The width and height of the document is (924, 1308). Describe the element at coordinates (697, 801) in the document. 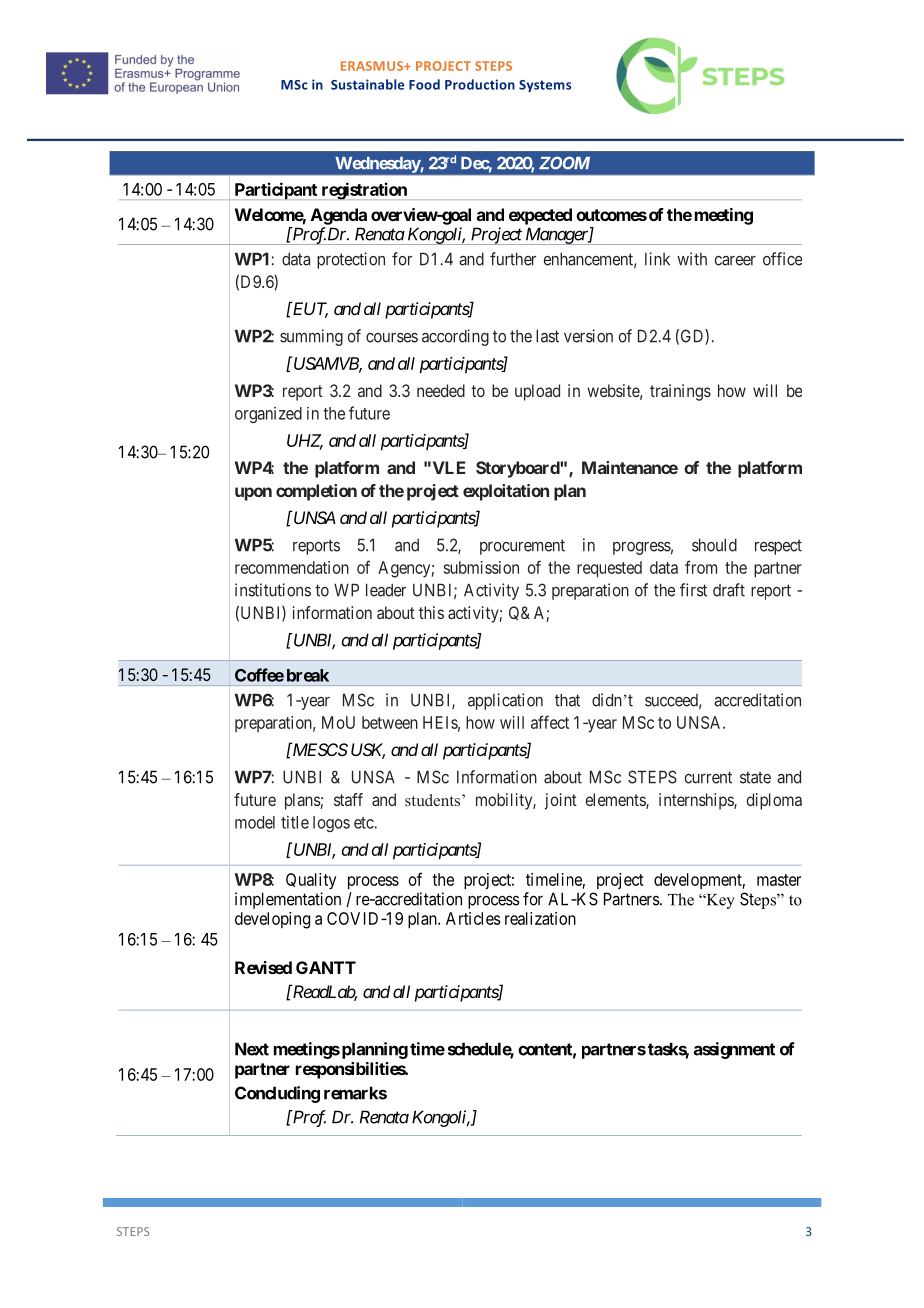

I see `internships` at that location.
